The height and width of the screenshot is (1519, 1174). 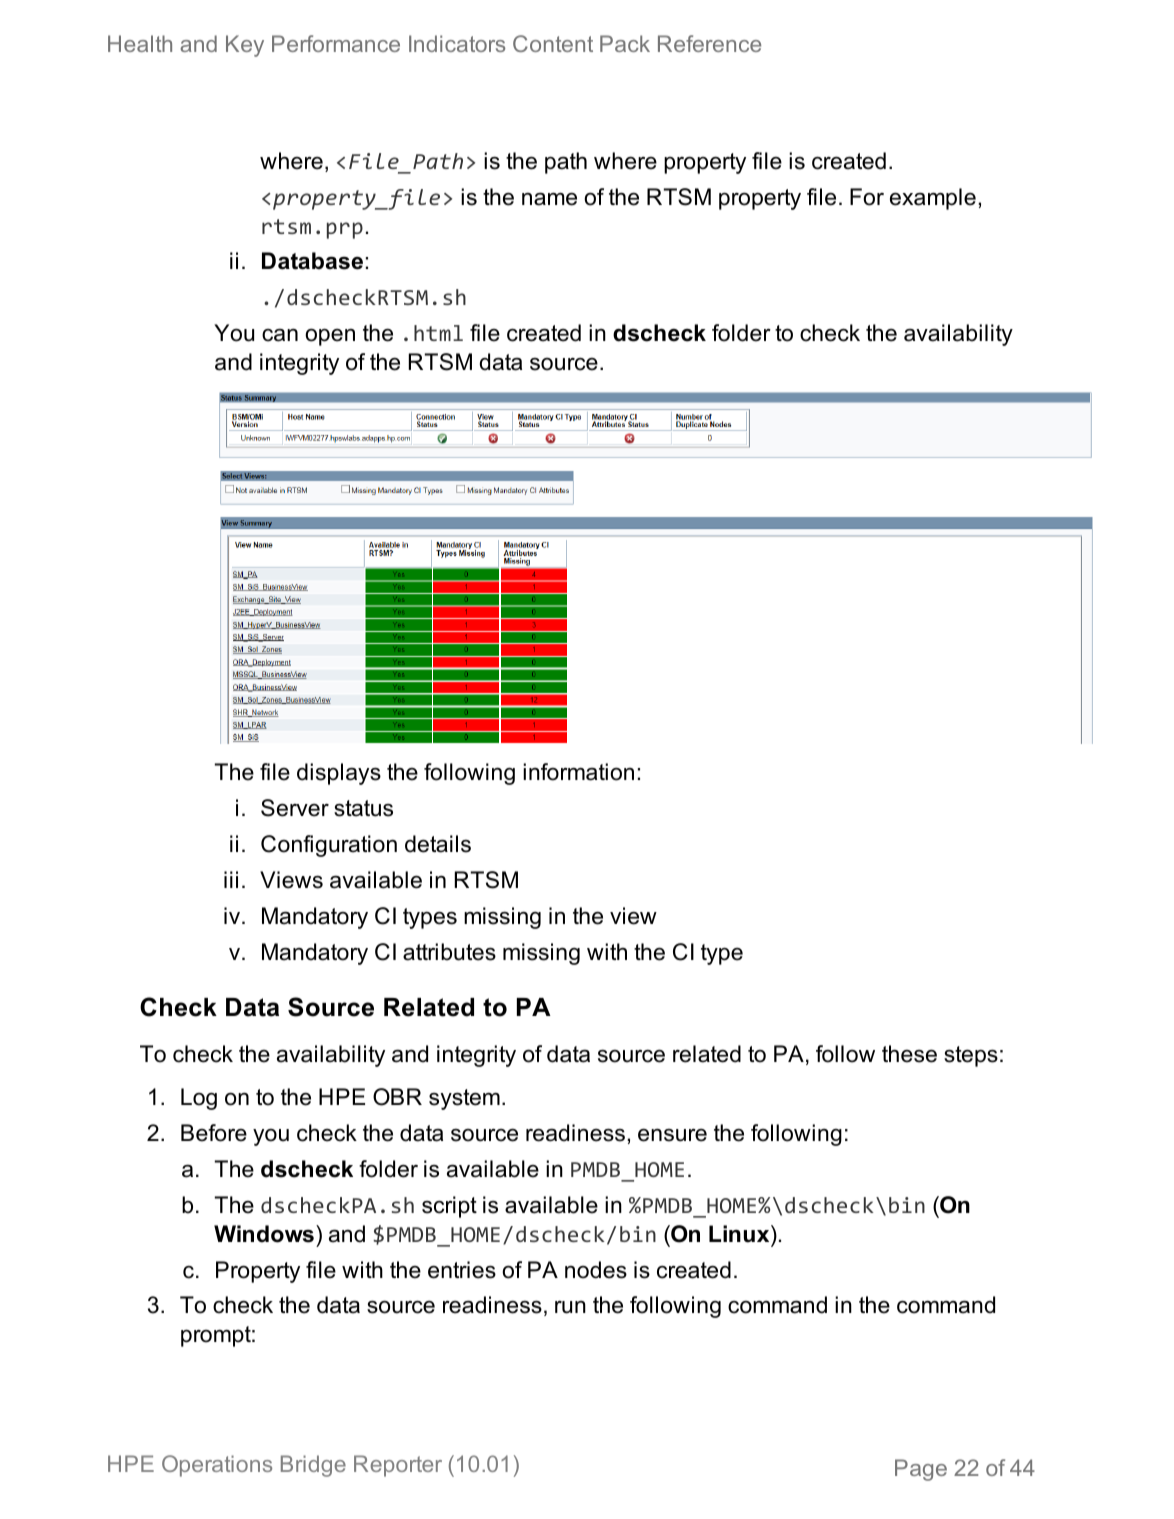 What do you see at coordinates (553, 43) in the screenshot?
I see `Content` at bounding box center [553, 43].
